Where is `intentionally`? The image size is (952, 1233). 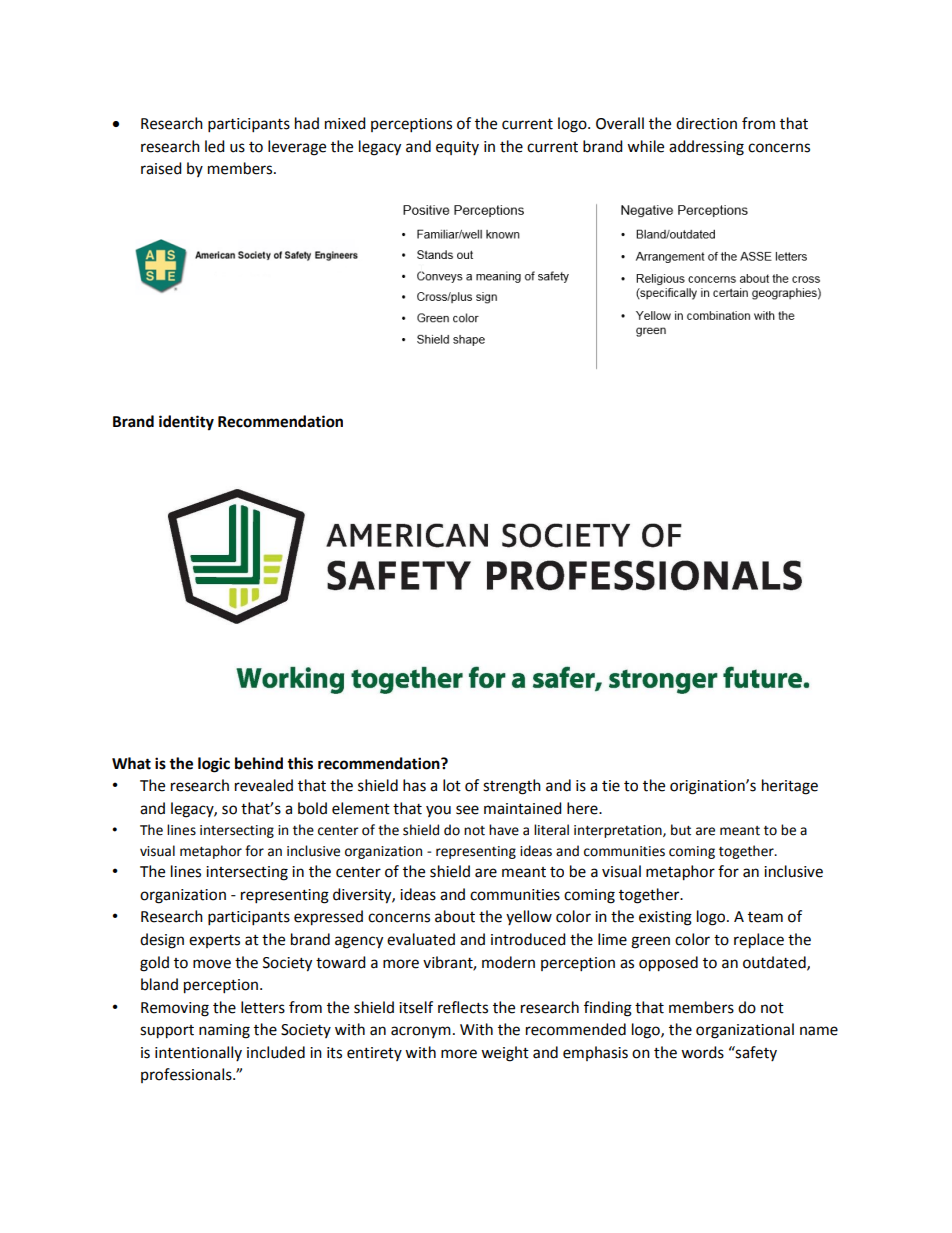 intentionally is located at coordinates (198, 1053).
